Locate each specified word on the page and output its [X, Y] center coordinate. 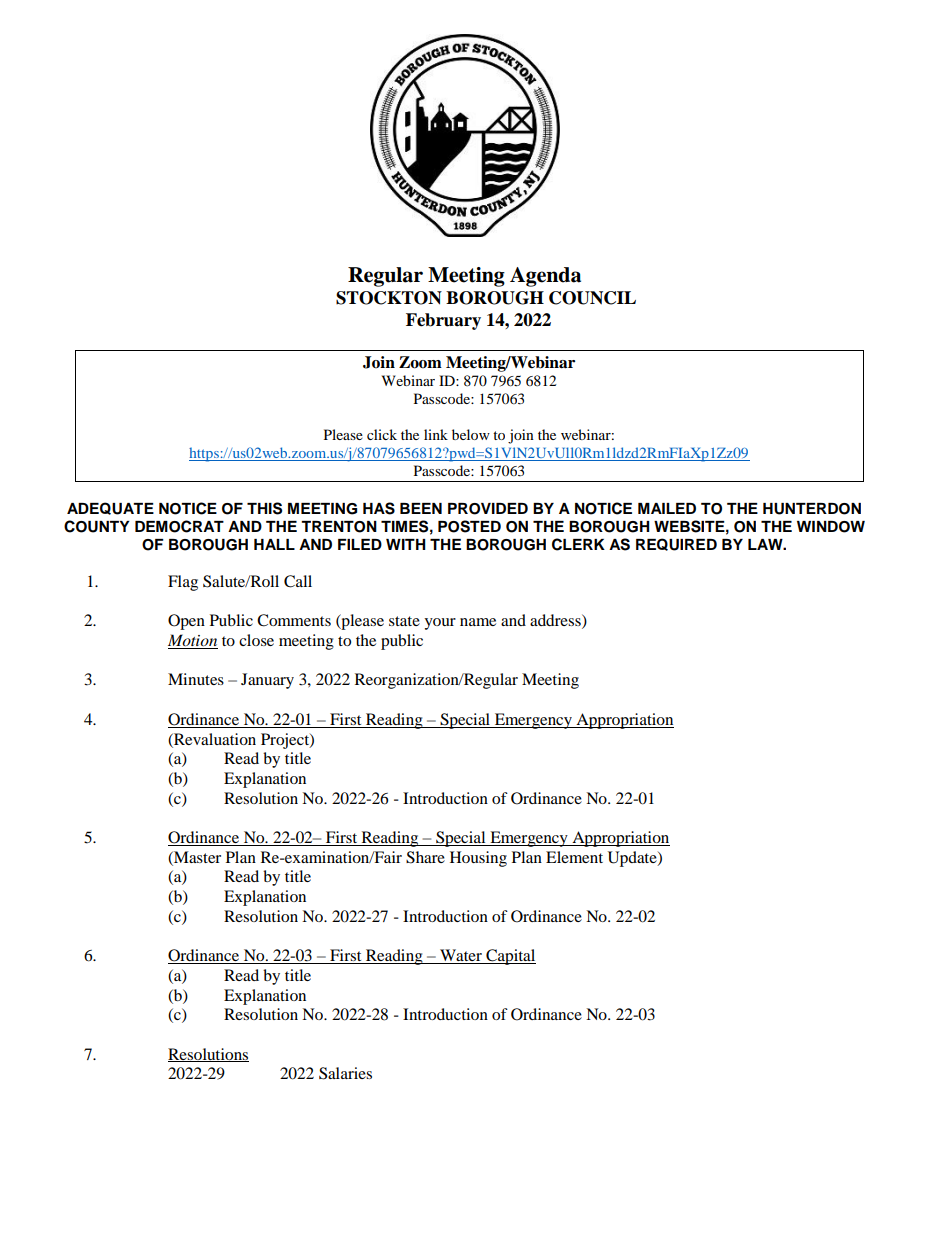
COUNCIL [592, 298]
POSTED [469, 526]
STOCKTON [389, 298]
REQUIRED [676, 544]
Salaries [345, 1073]
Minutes [196, 679]
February [443, 321]
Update [633, 859]
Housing [478, 859]
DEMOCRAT [179, 526]
